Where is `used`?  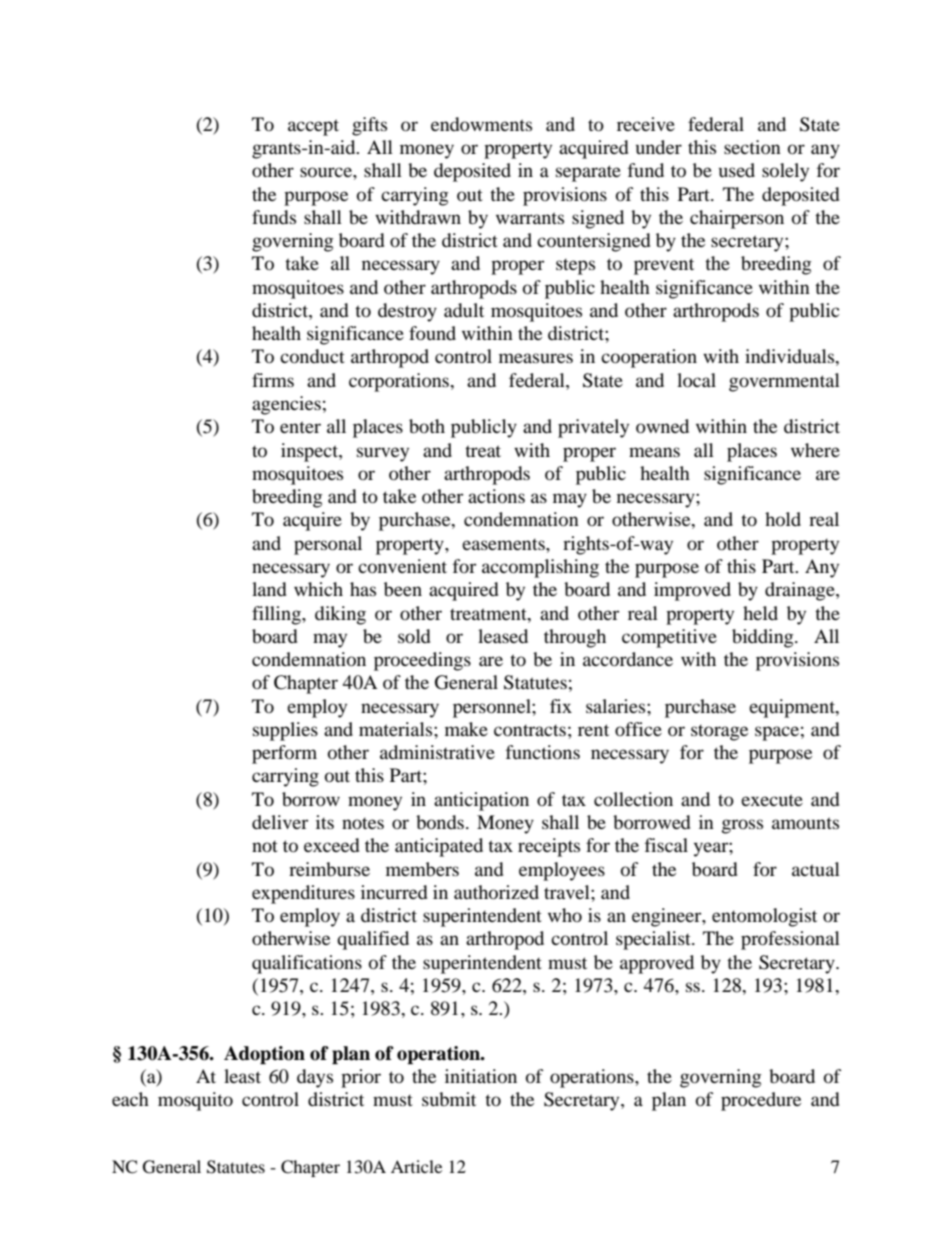
used is located at coordinates (737, 170).
